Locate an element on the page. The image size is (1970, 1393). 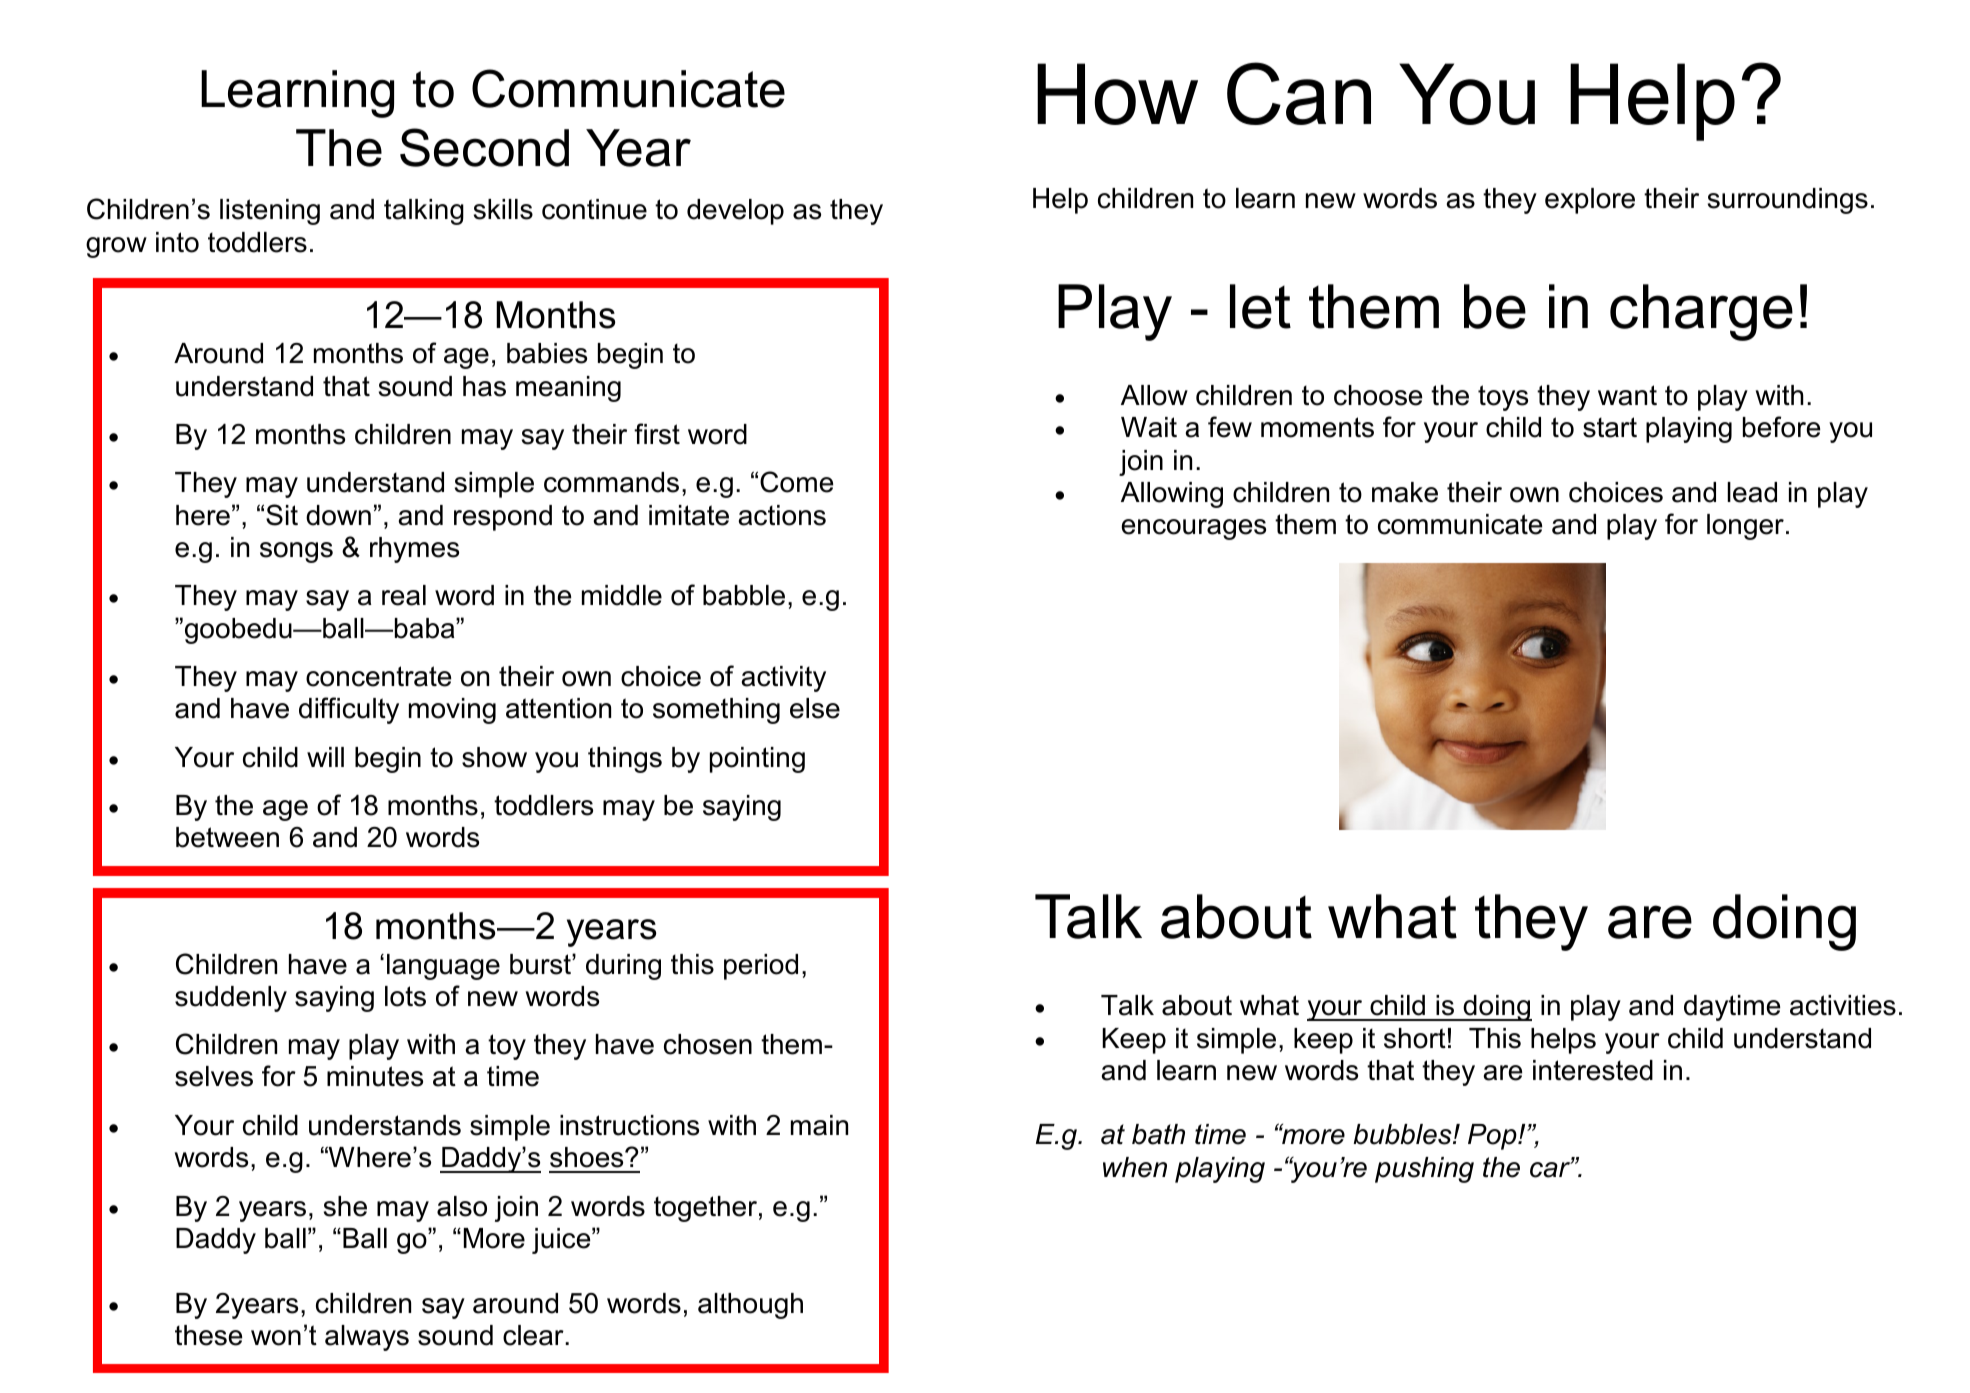
longer is located at coordinates (1745, 527).
